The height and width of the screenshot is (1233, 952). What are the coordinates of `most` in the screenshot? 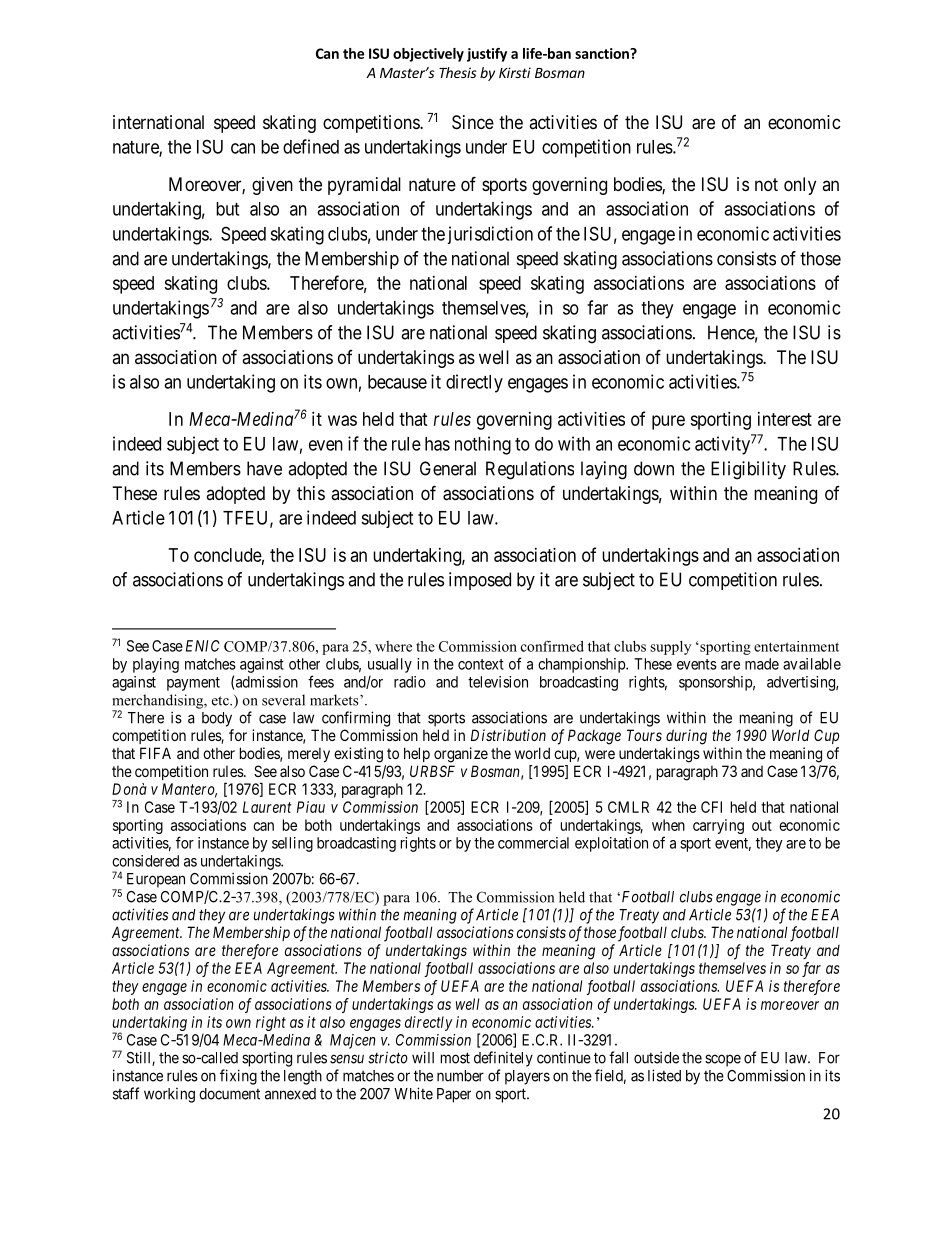 It's located at (455, 1058).
